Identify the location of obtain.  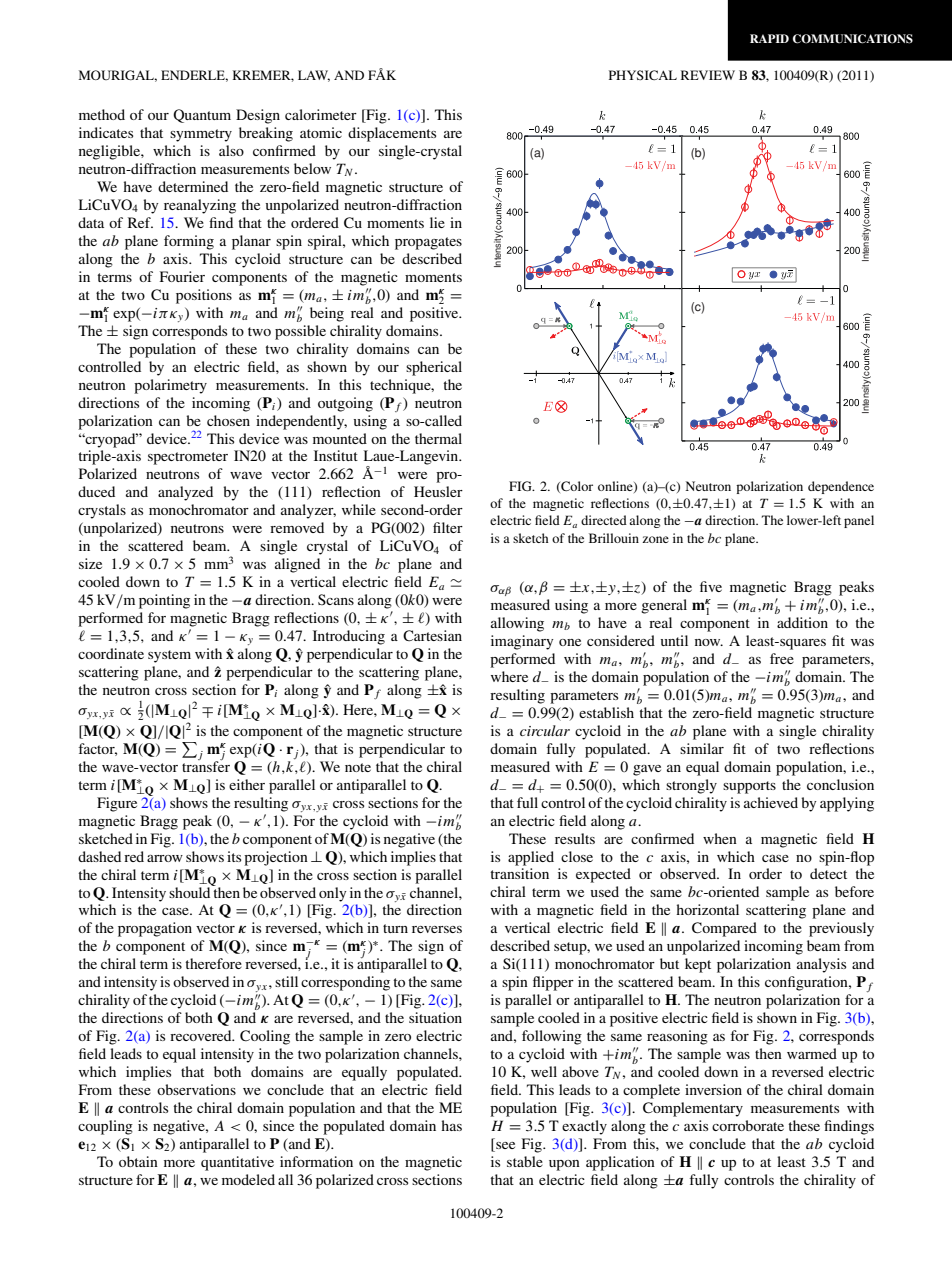
(138, 1161).
